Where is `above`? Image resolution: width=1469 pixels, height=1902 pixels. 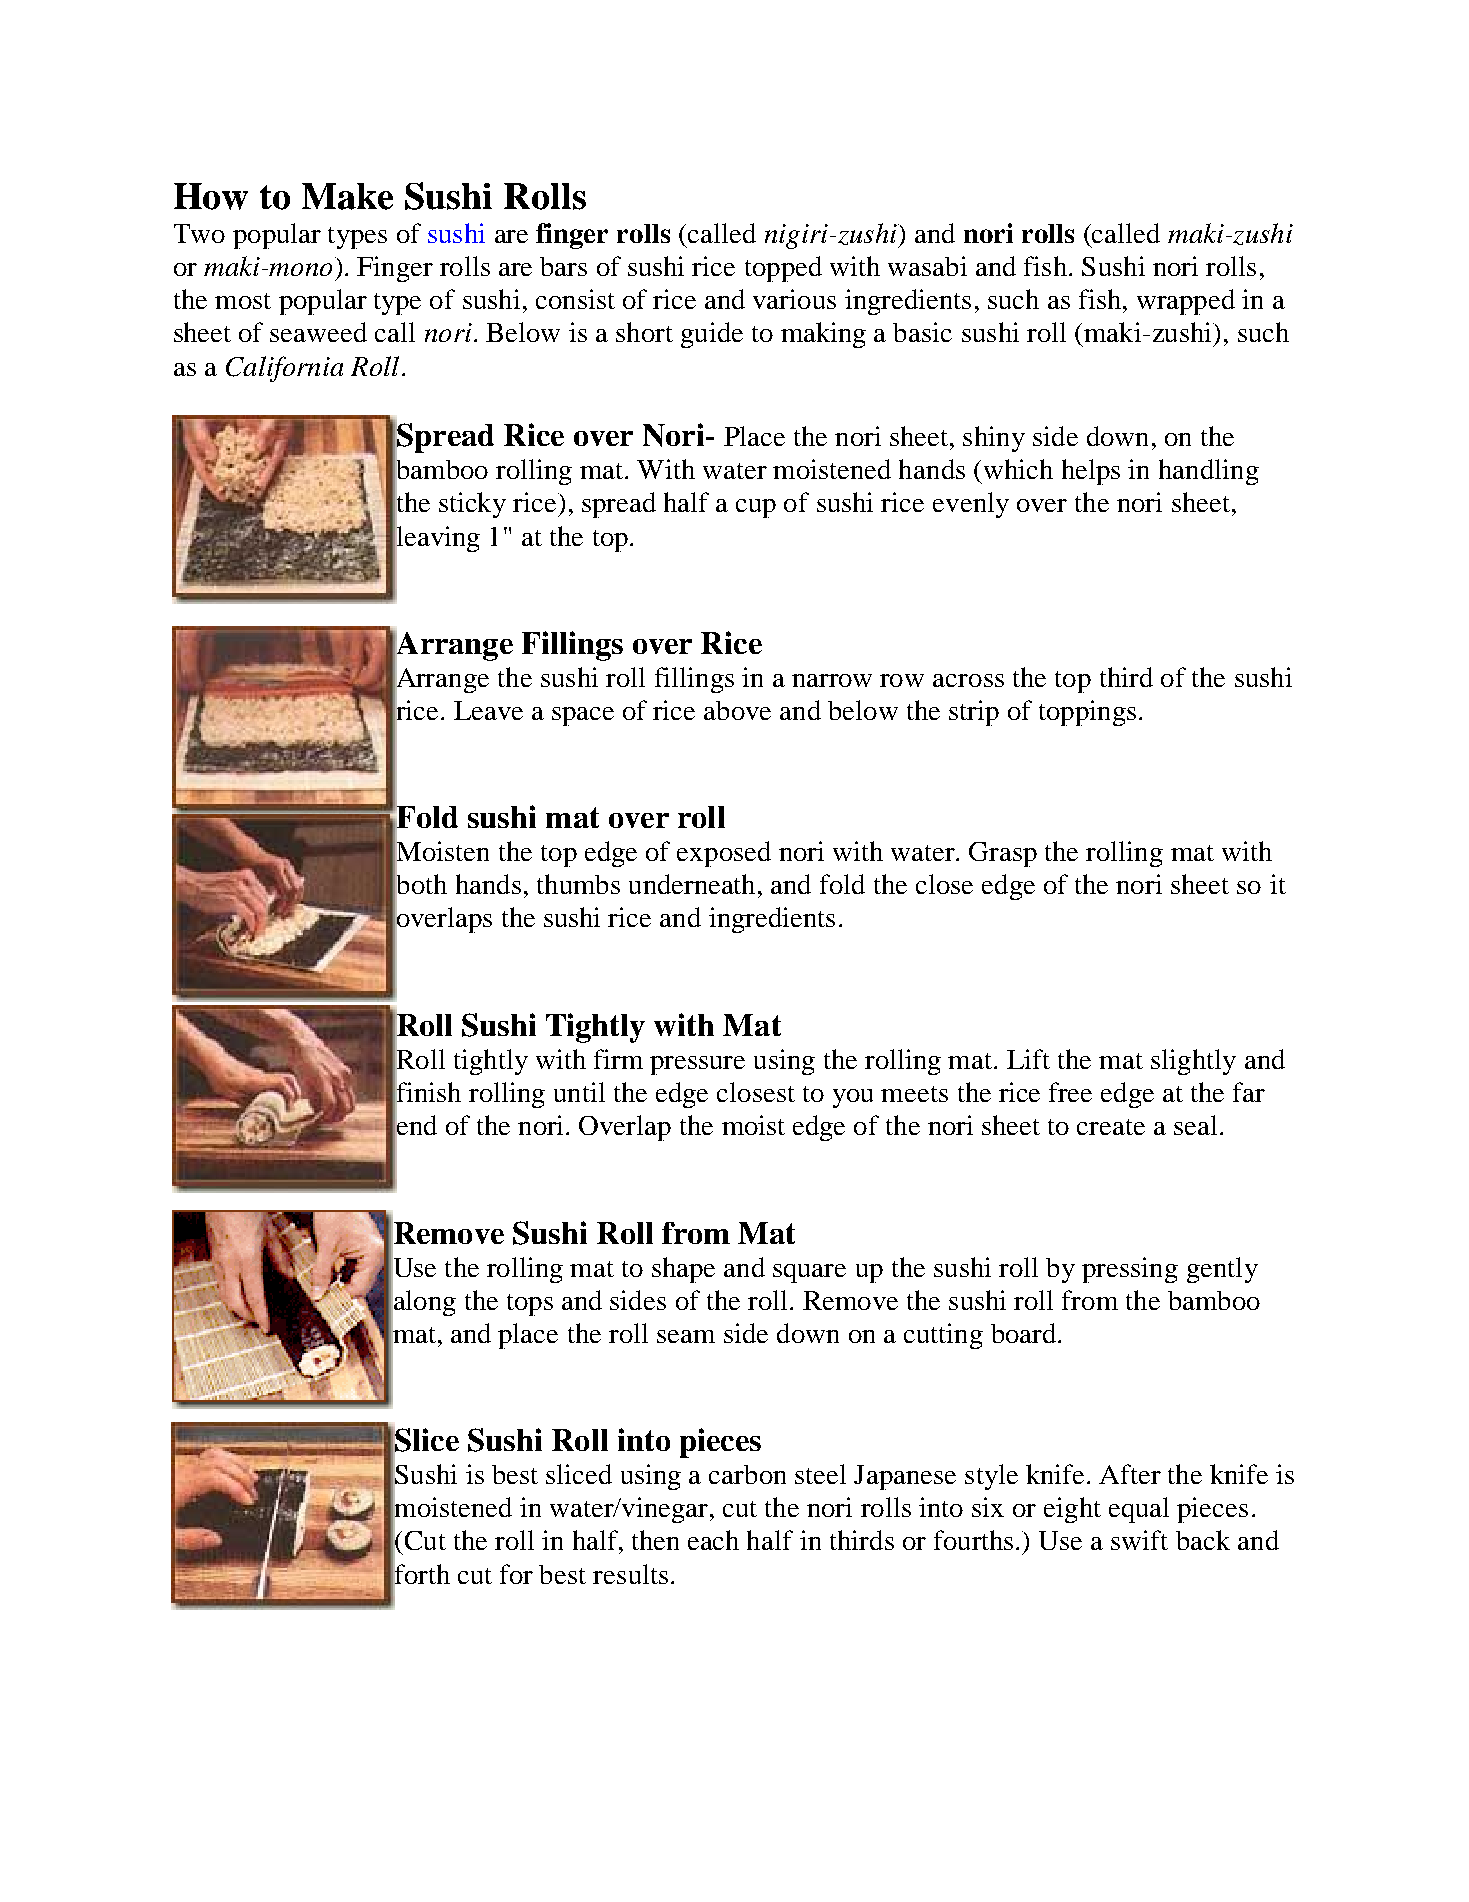 above is located at coordinates (737, 710).
